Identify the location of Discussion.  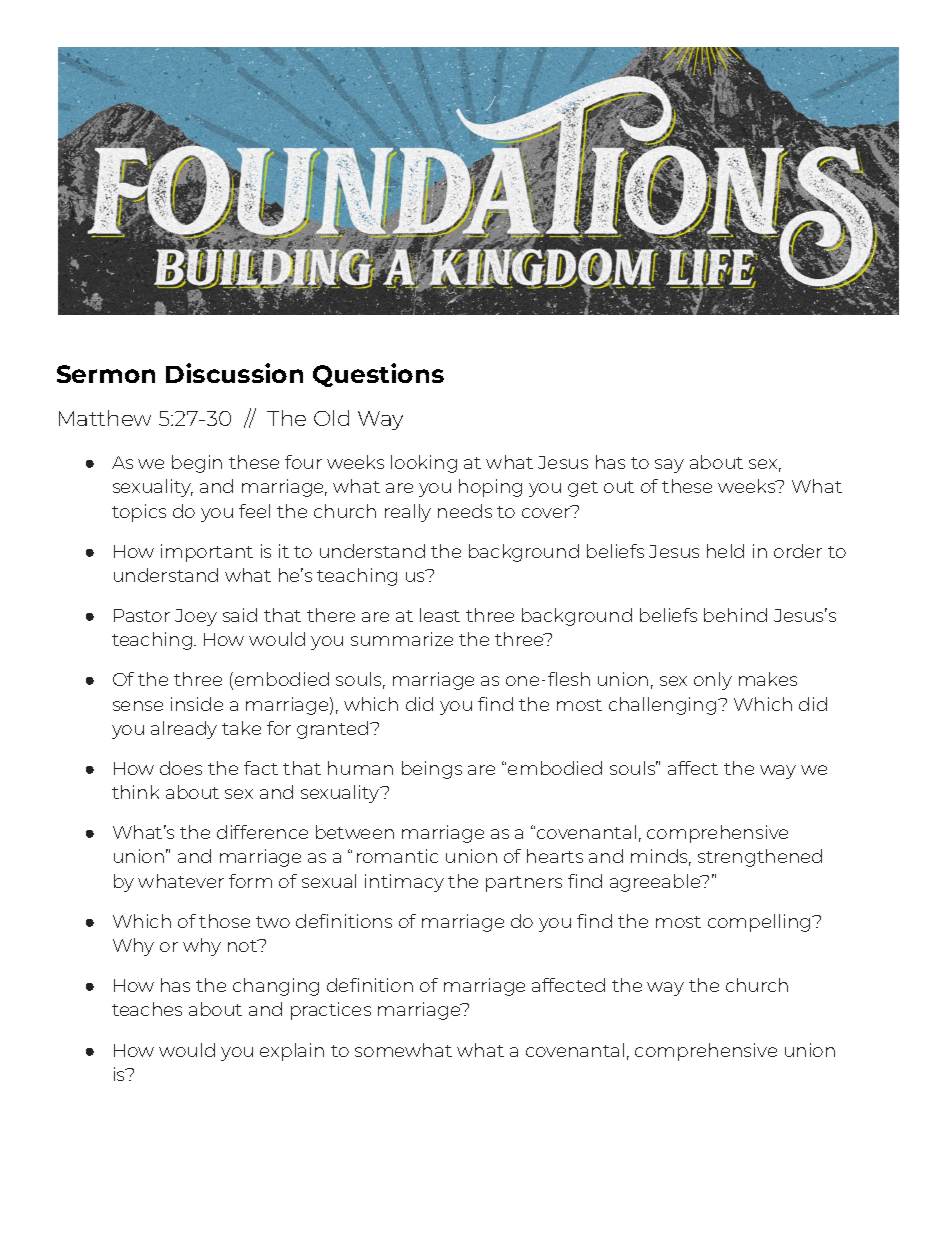
(234, 373).
